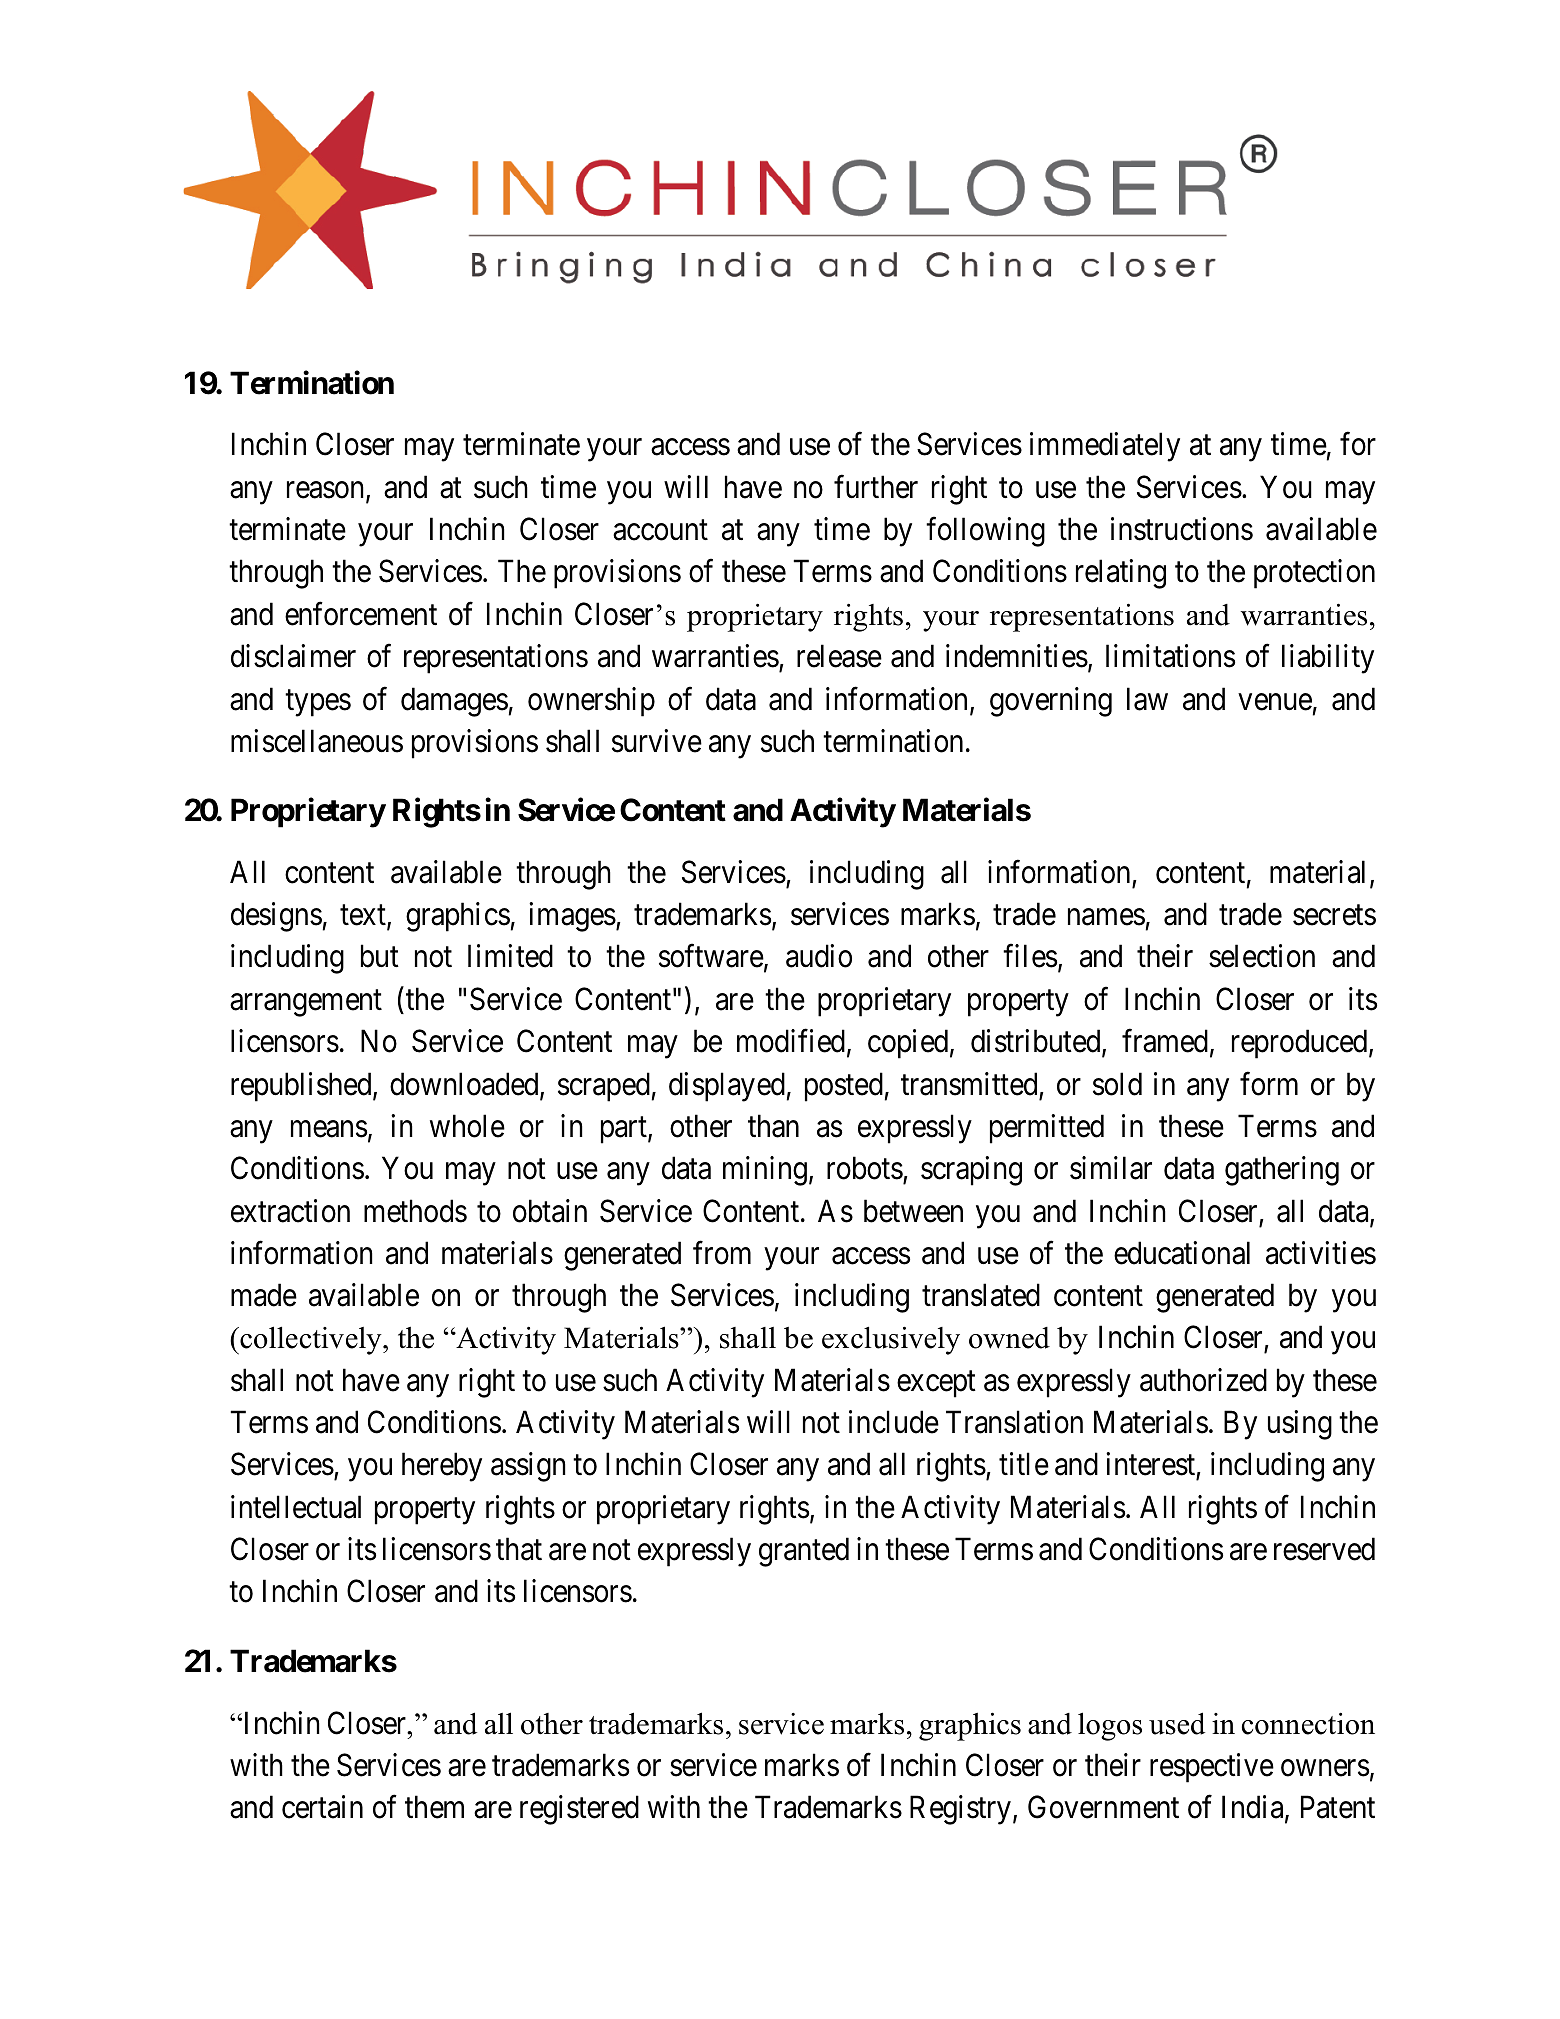 This screenshot has width=1560, height=2019. What do you see at coordinates (1282, 1171) in the screenshot?
I see `gathering` at bounding box center [1282, 1171].
